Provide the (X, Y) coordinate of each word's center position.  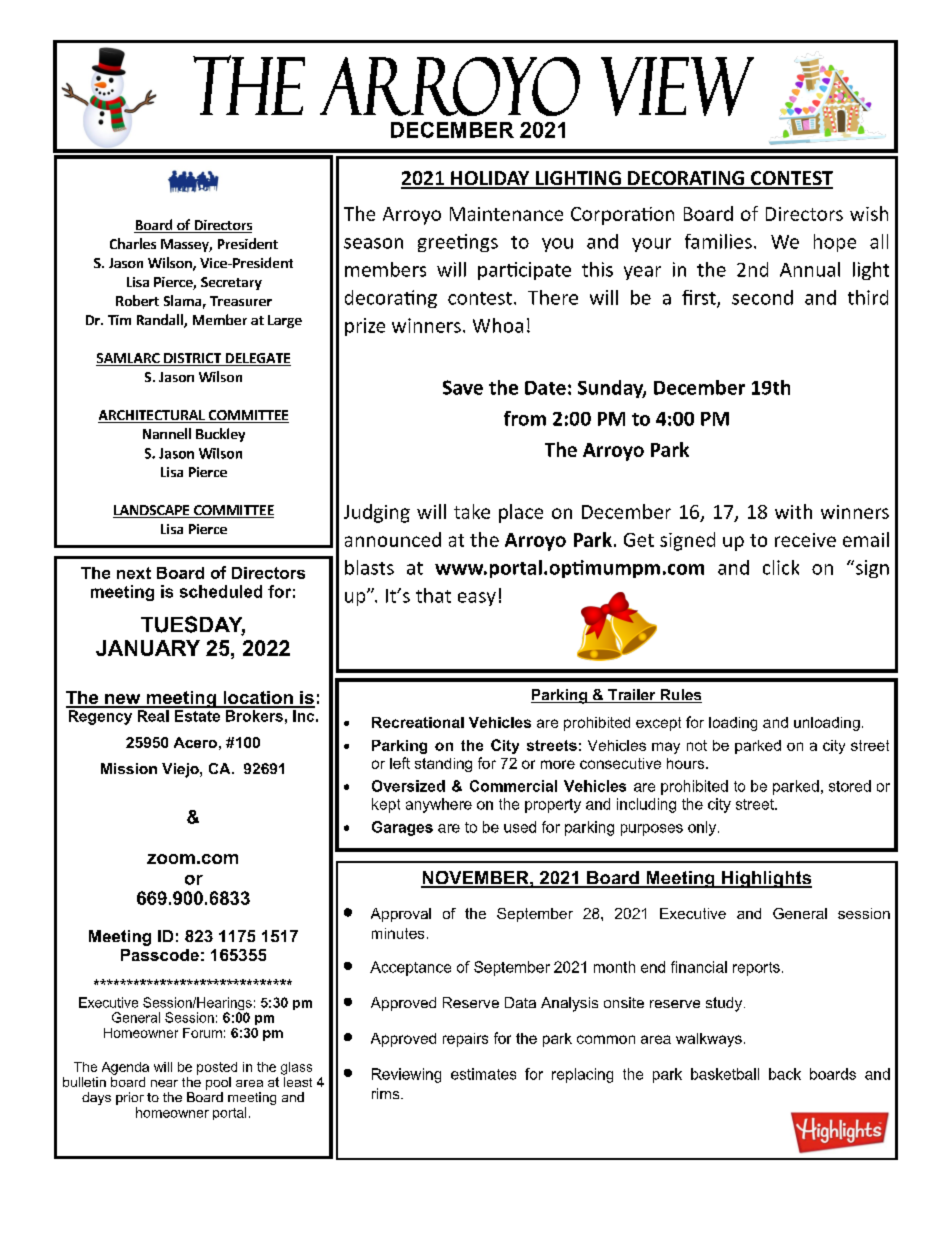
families (718, 241)
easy (477, 599)
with (793, 511)
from (525, 418)
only (703, 828)
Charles (133, 243)
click (781, 567)
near (164, 1083)
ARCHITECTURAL (152, 416)
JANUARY (148, 648)
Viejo (181, 770)
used (520, 827)
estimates (483, 1074)
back (785, 1074)
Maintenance (506, 214)
